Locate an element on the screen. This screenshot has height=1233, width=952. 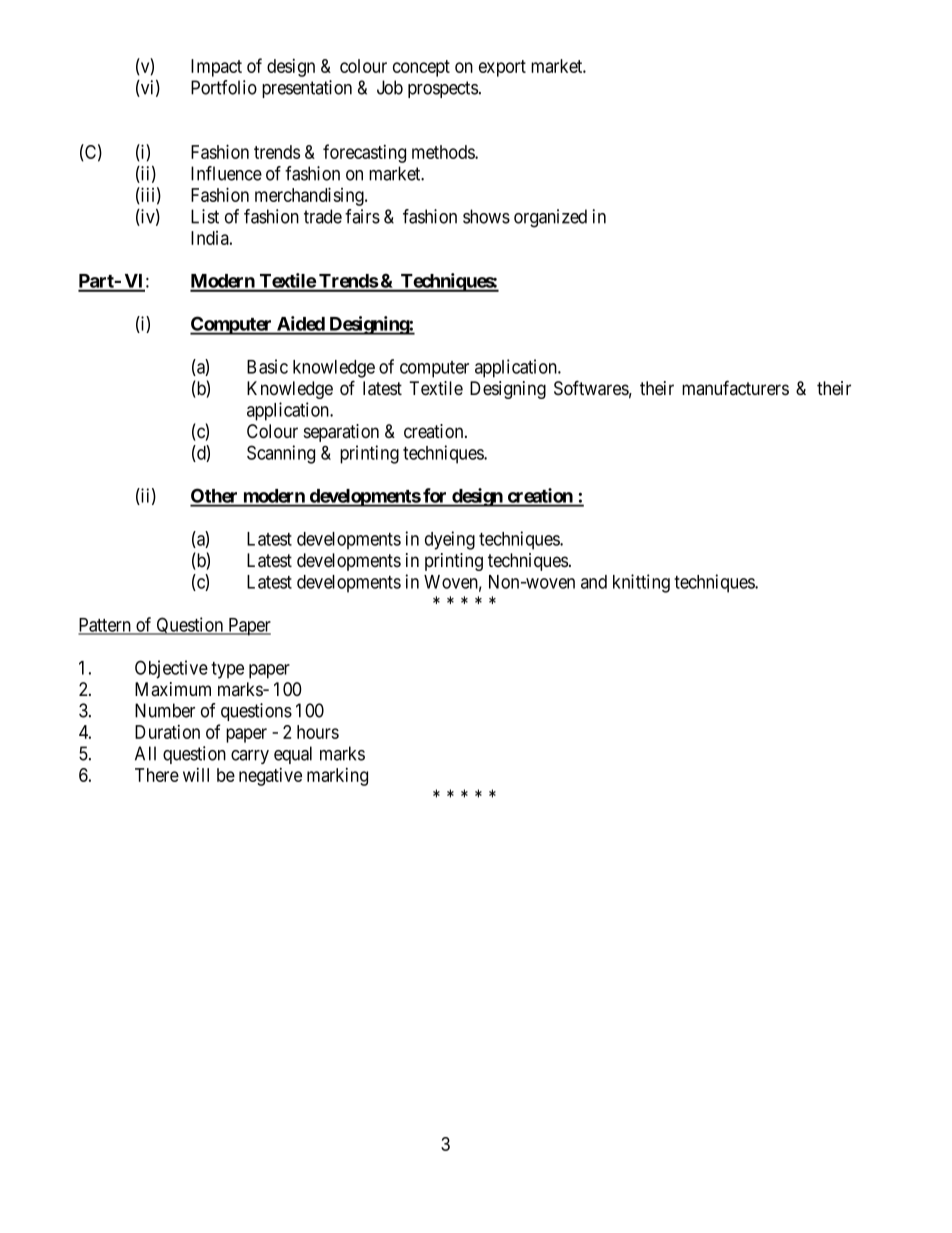
prospects is located at coordinates (443, 89).
